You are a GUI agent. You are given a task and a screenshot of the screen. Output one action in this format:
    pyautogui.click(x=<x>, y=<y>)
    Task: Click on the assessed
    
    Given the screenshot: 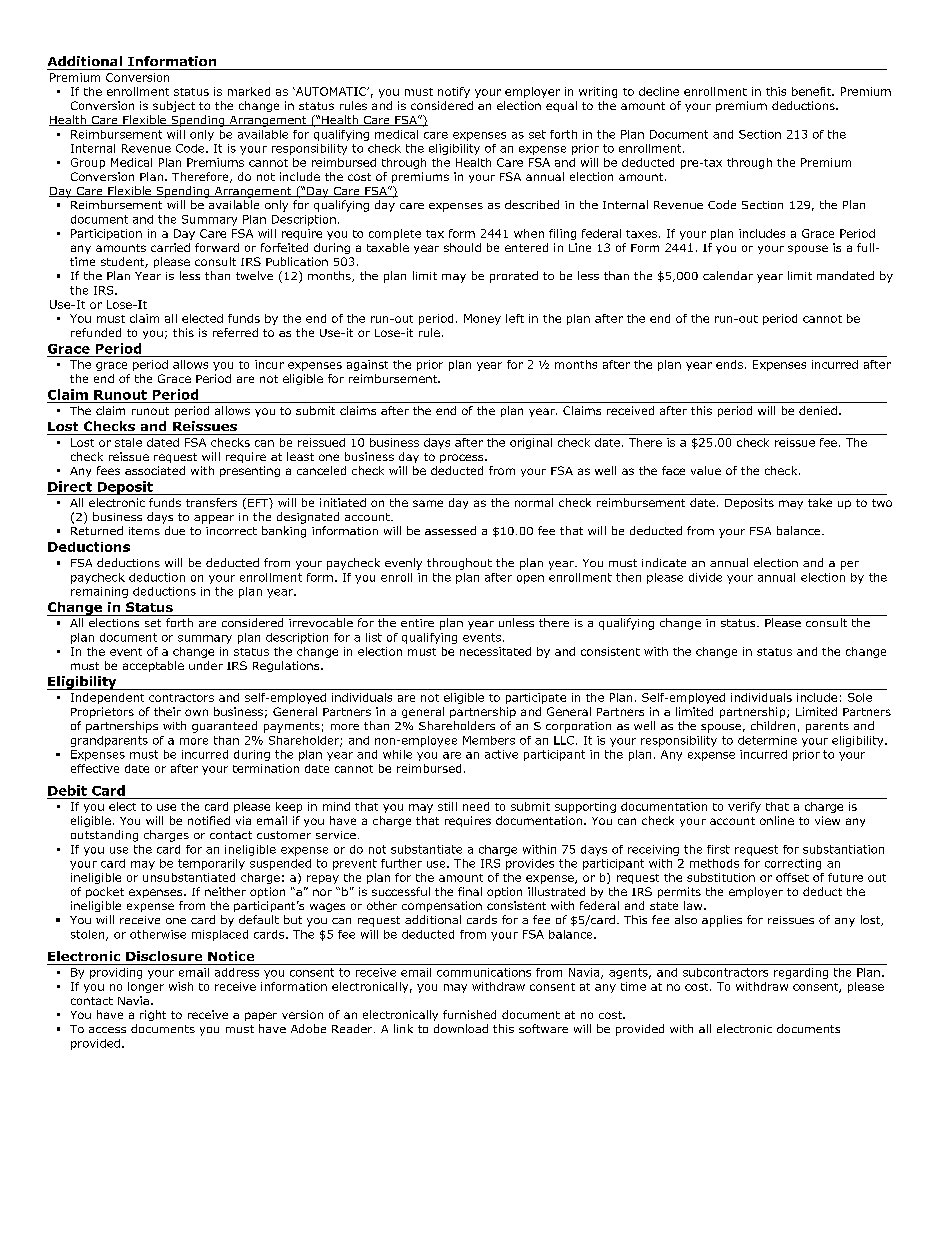 What is the action you would take?
    pyautogui.click(x=450, y=530)
